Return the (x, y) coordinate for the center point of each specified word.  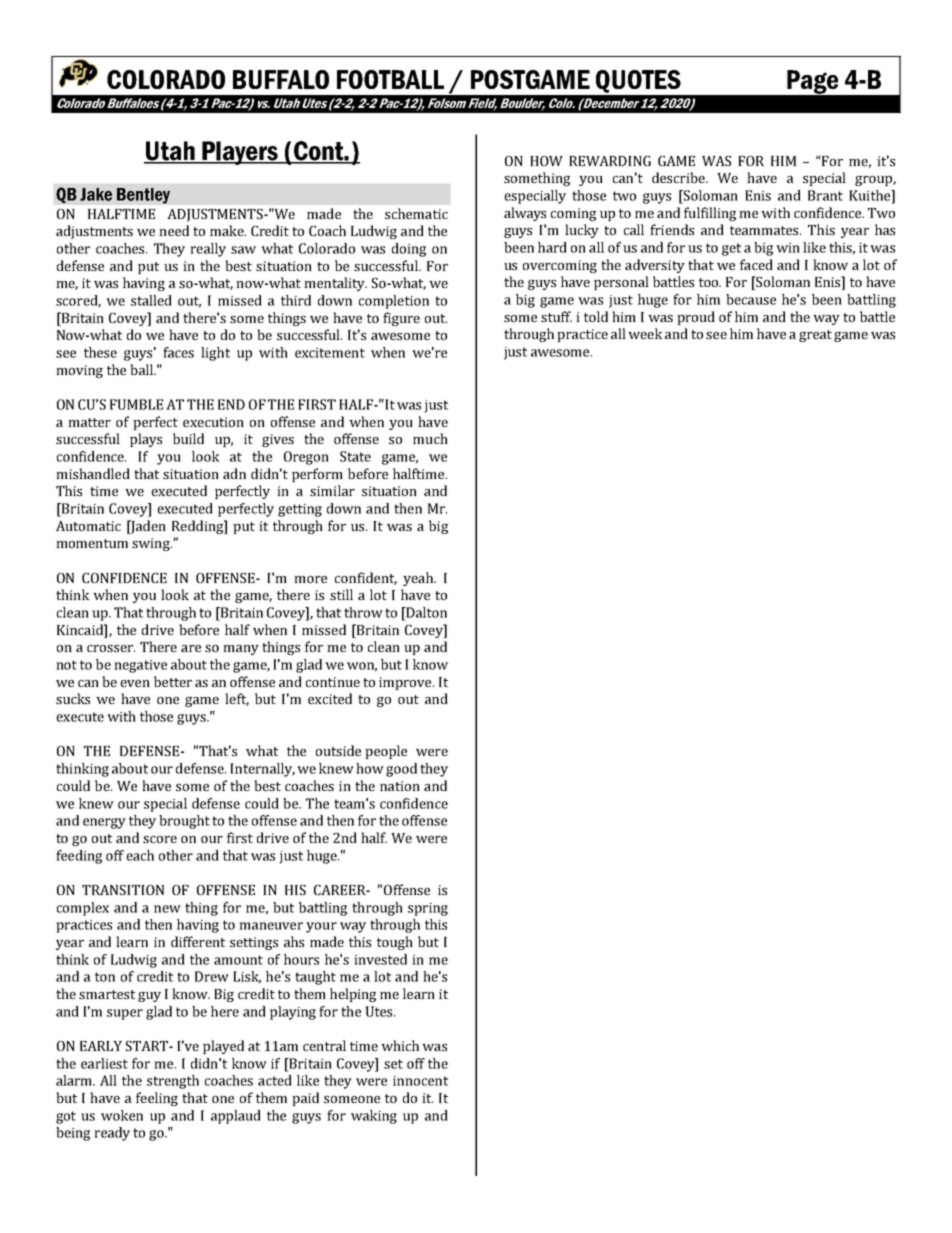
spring (428, 909)
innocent (420, 1081)
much (430, 438)
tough (395, 943)
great (815, 336)
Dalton (425, 612)
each (140, 855)
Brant (825, 195)
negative (140, 666)
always (525, 214)
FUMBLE (136, 404)
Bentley (143, 196)
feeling (157, 1099)
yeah (419, 579)
